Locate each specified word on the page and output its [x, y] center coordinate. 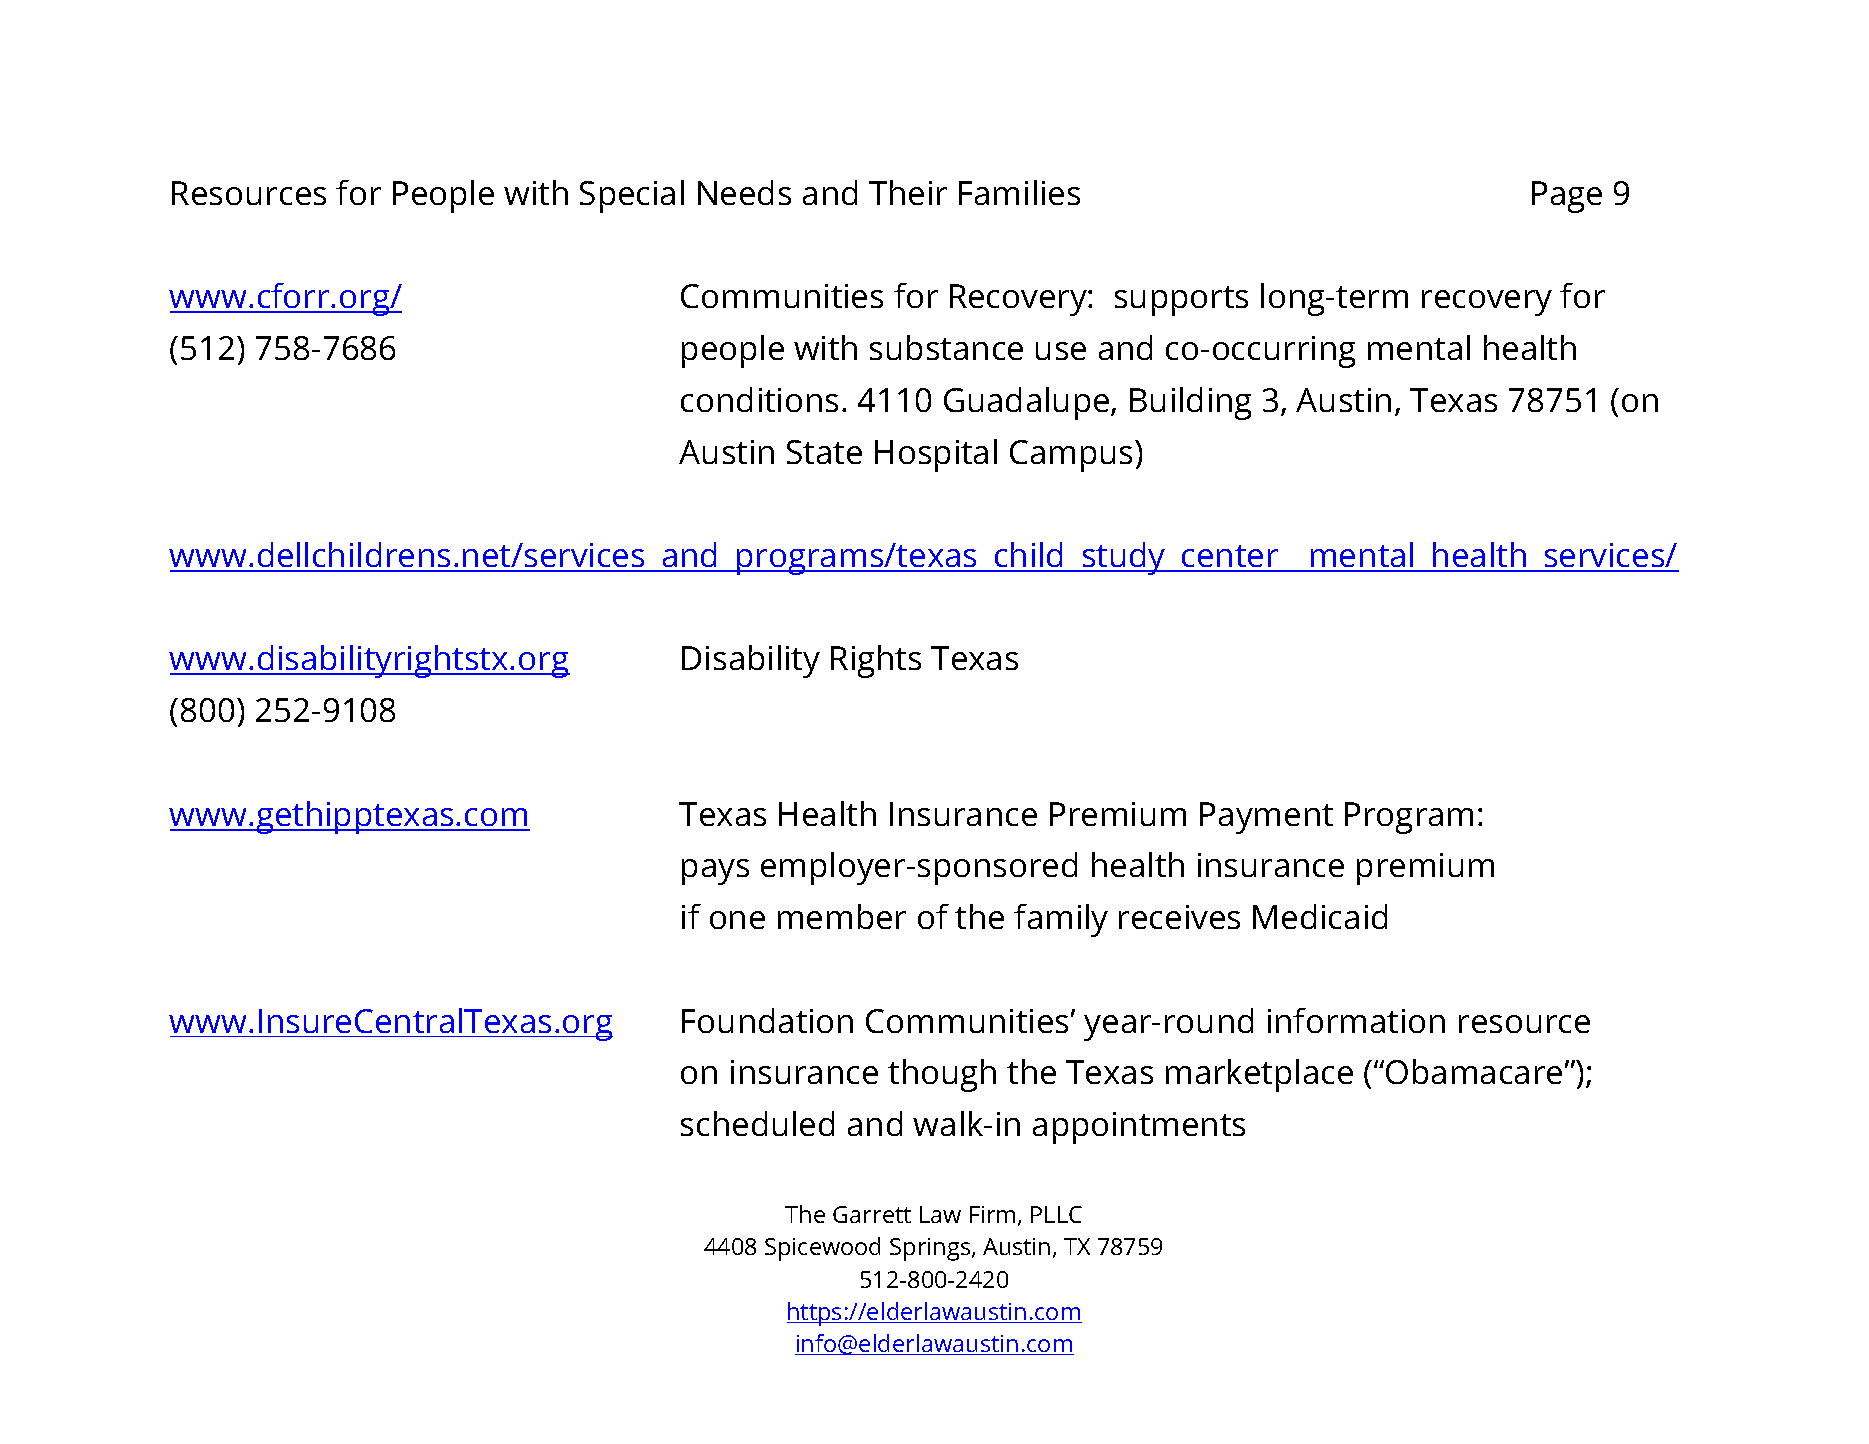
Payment [1266, 818]
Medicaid [1320, 916]
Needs [744, 192]
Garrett [872, 1214]
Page [1567, 197]
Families [1019, 192]
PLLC [1056, 1214]
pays [715, 872]
